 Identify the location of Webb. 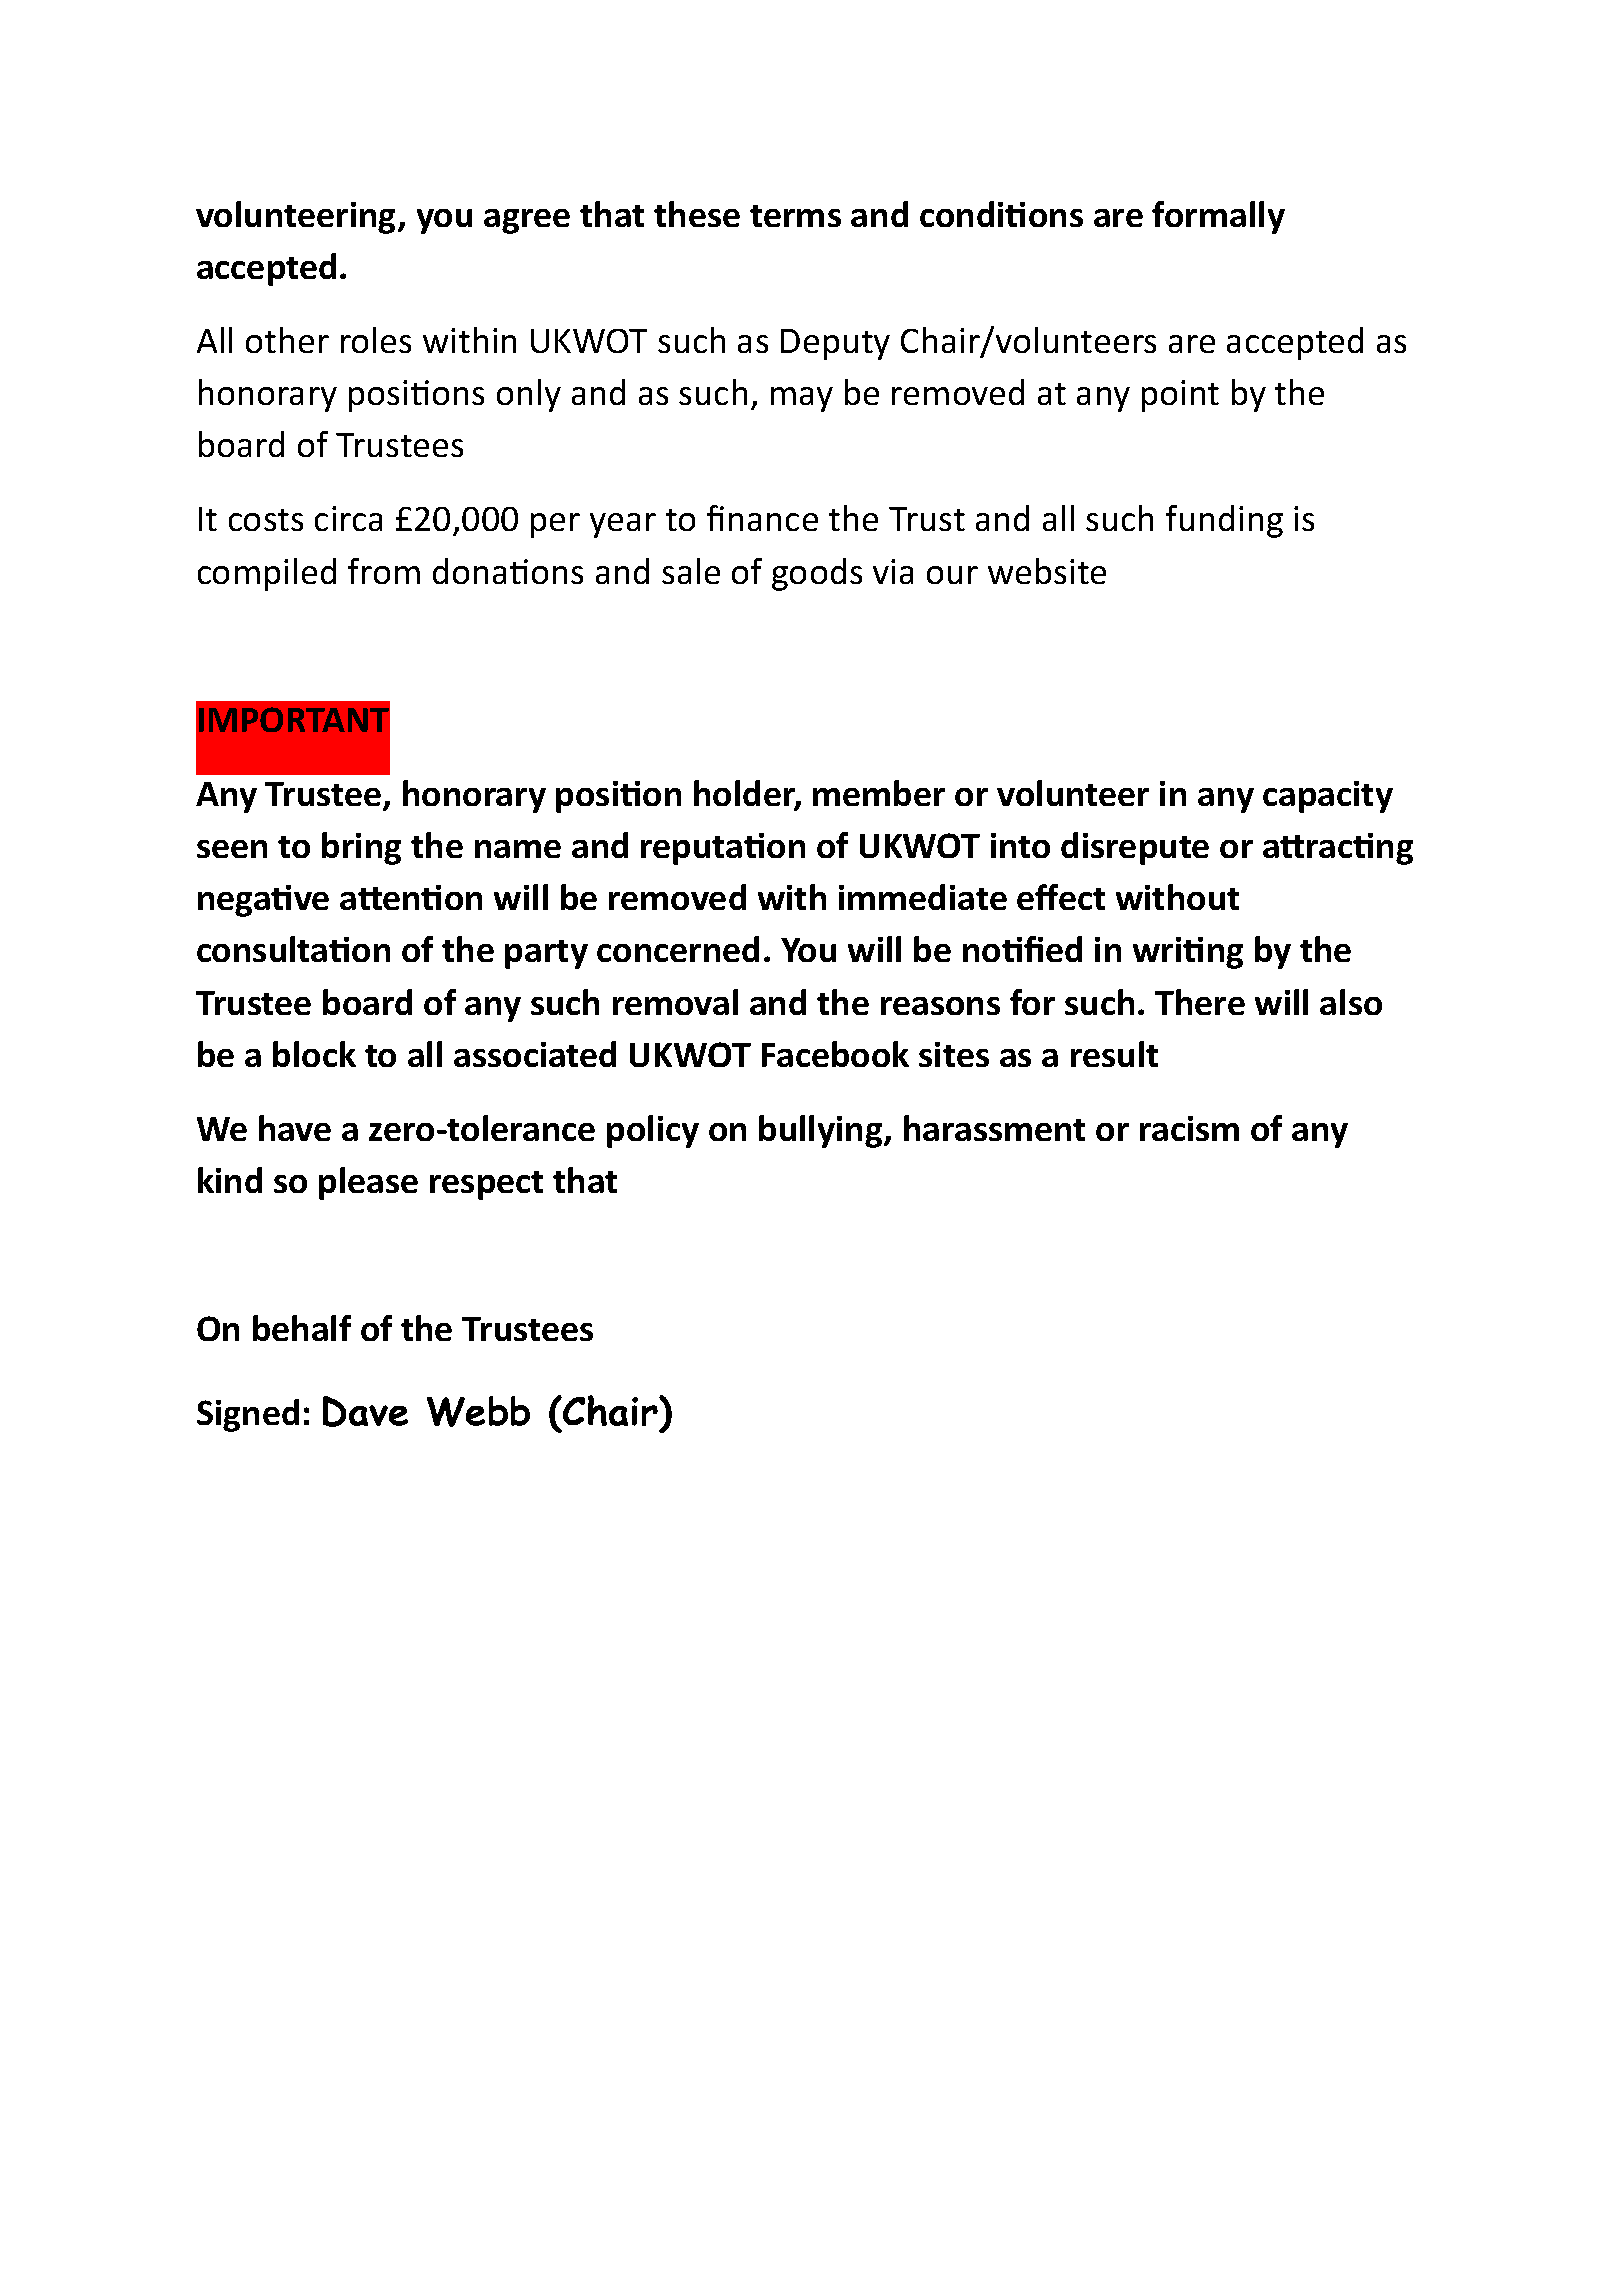
(478, 1411).
